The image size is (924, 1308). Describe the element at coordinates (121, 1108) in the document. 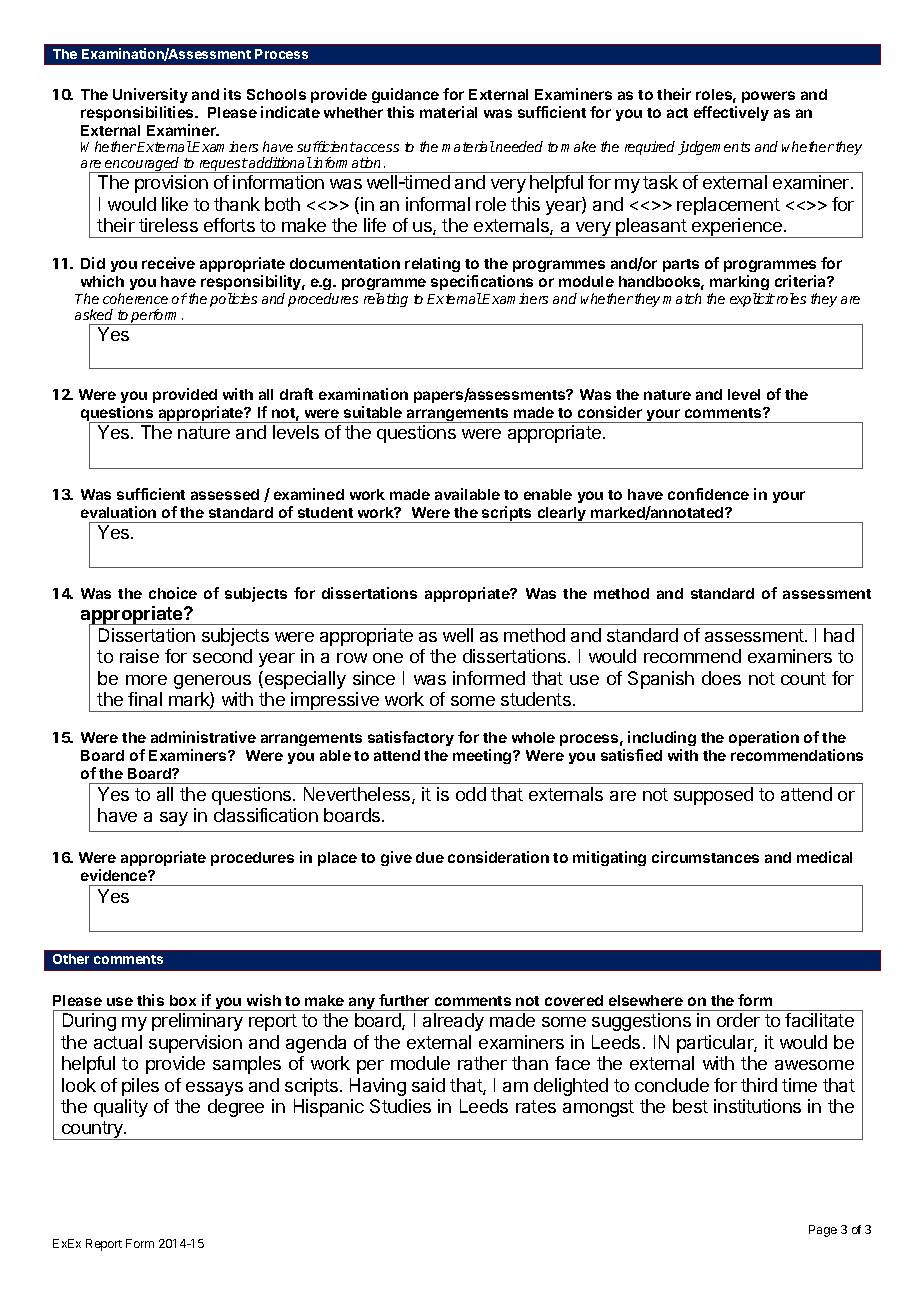

I see `quality` at that location.
